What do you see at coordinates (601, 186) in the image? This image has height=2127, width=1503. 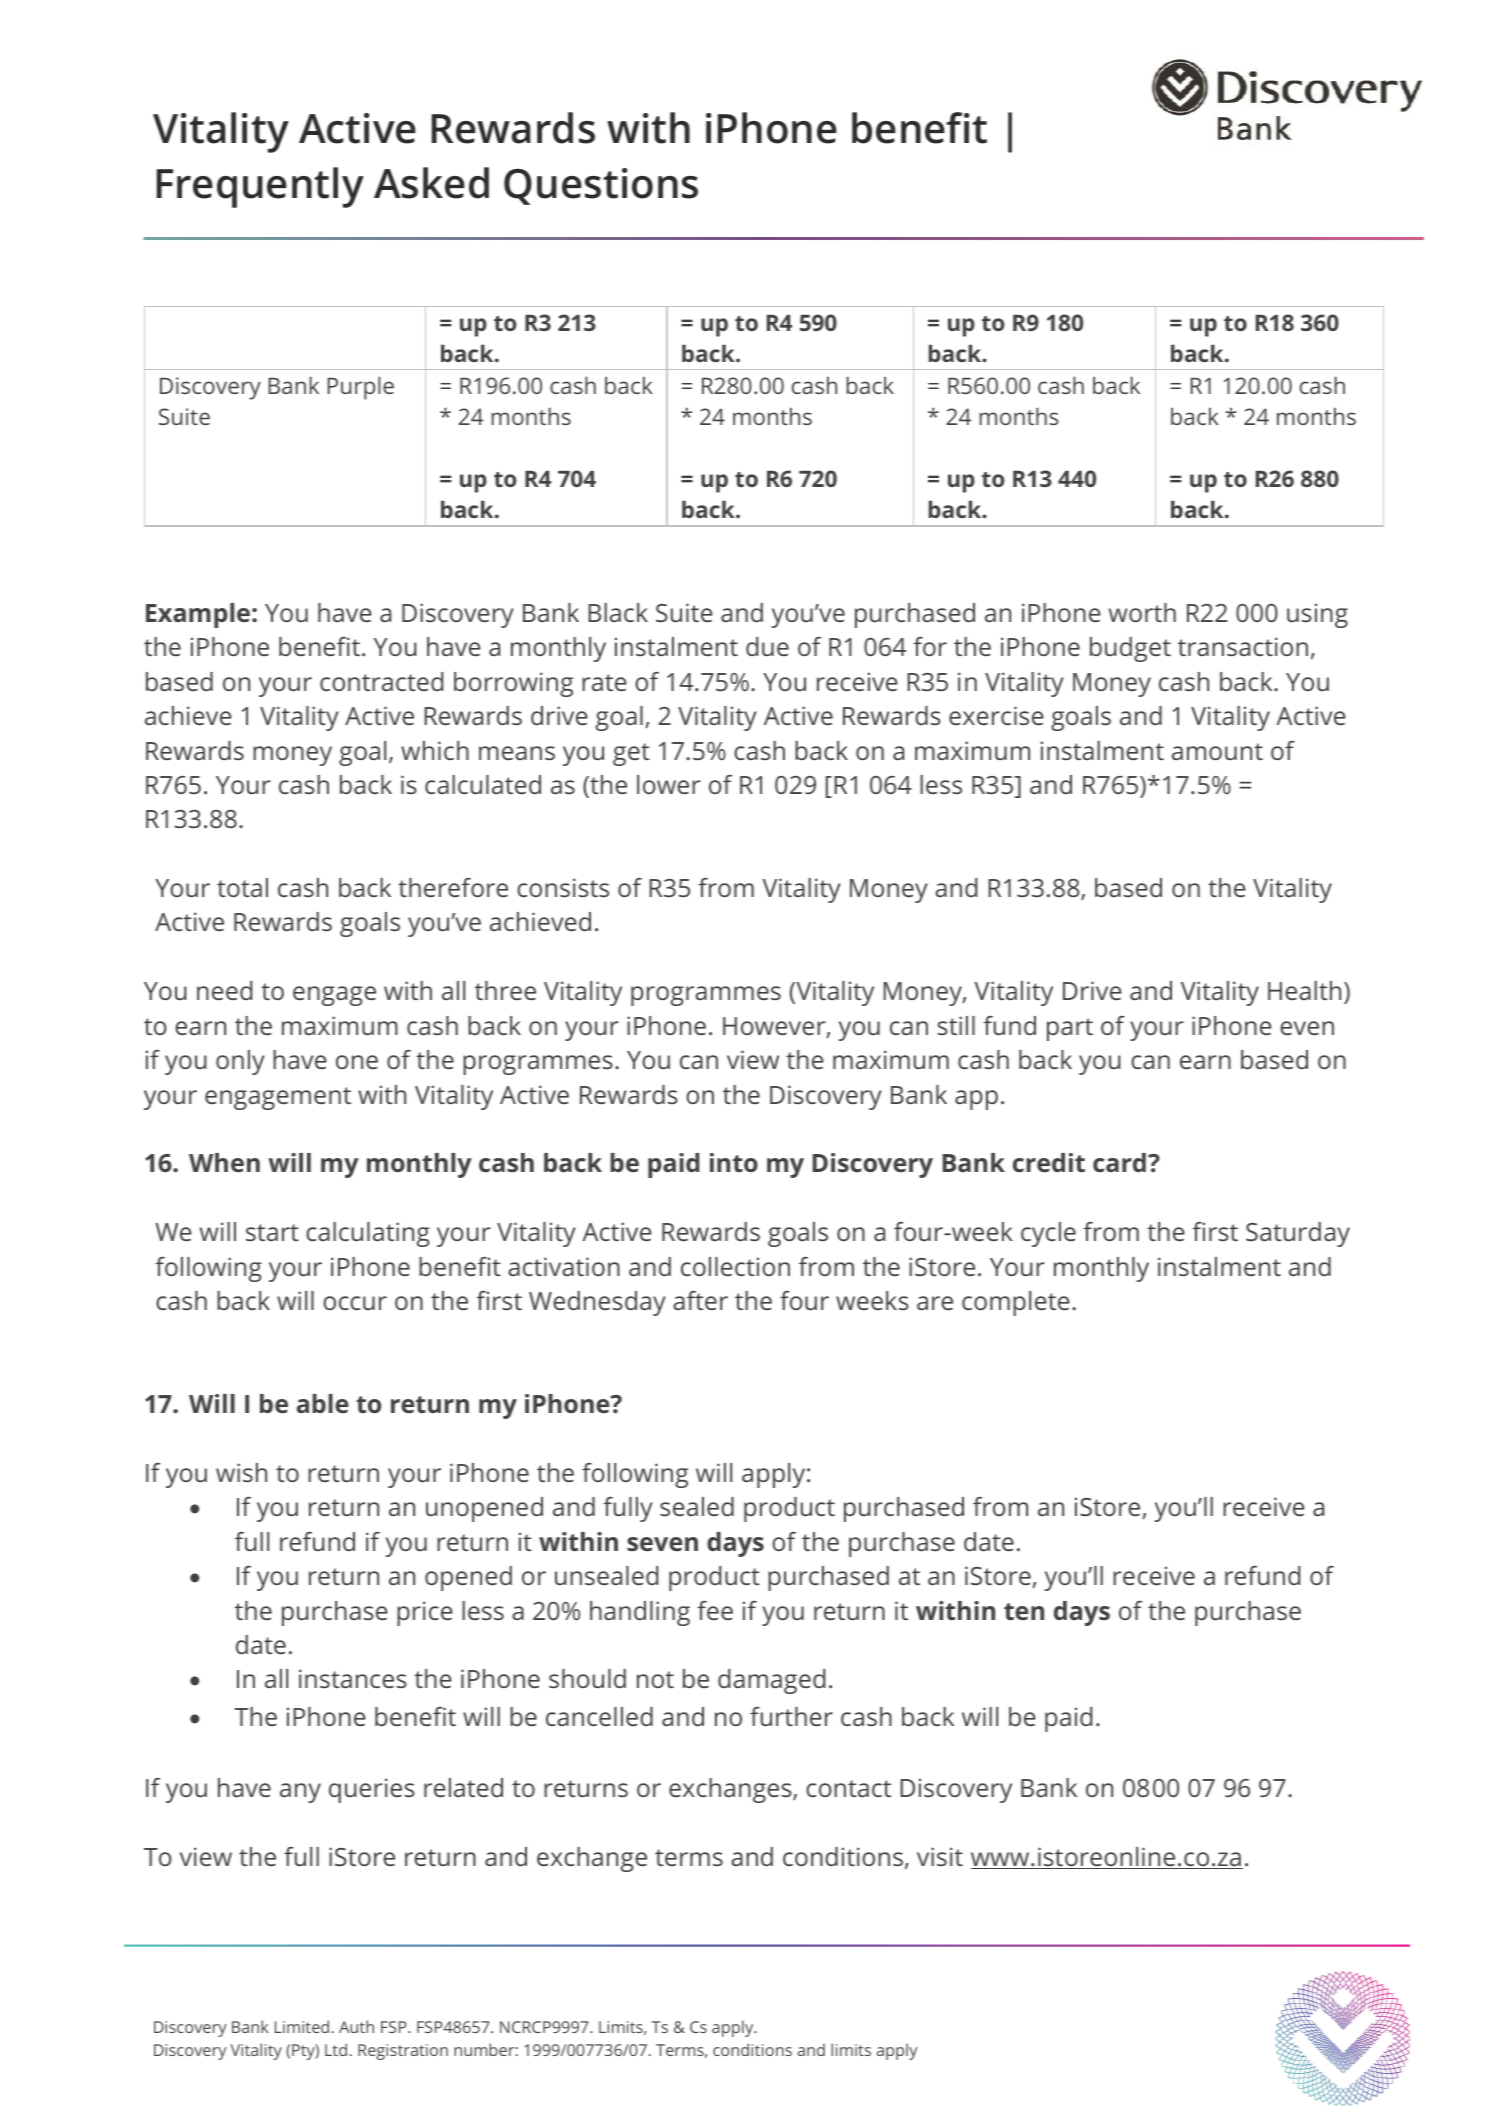 I see `Questions` at bounding box center [601, 186].
